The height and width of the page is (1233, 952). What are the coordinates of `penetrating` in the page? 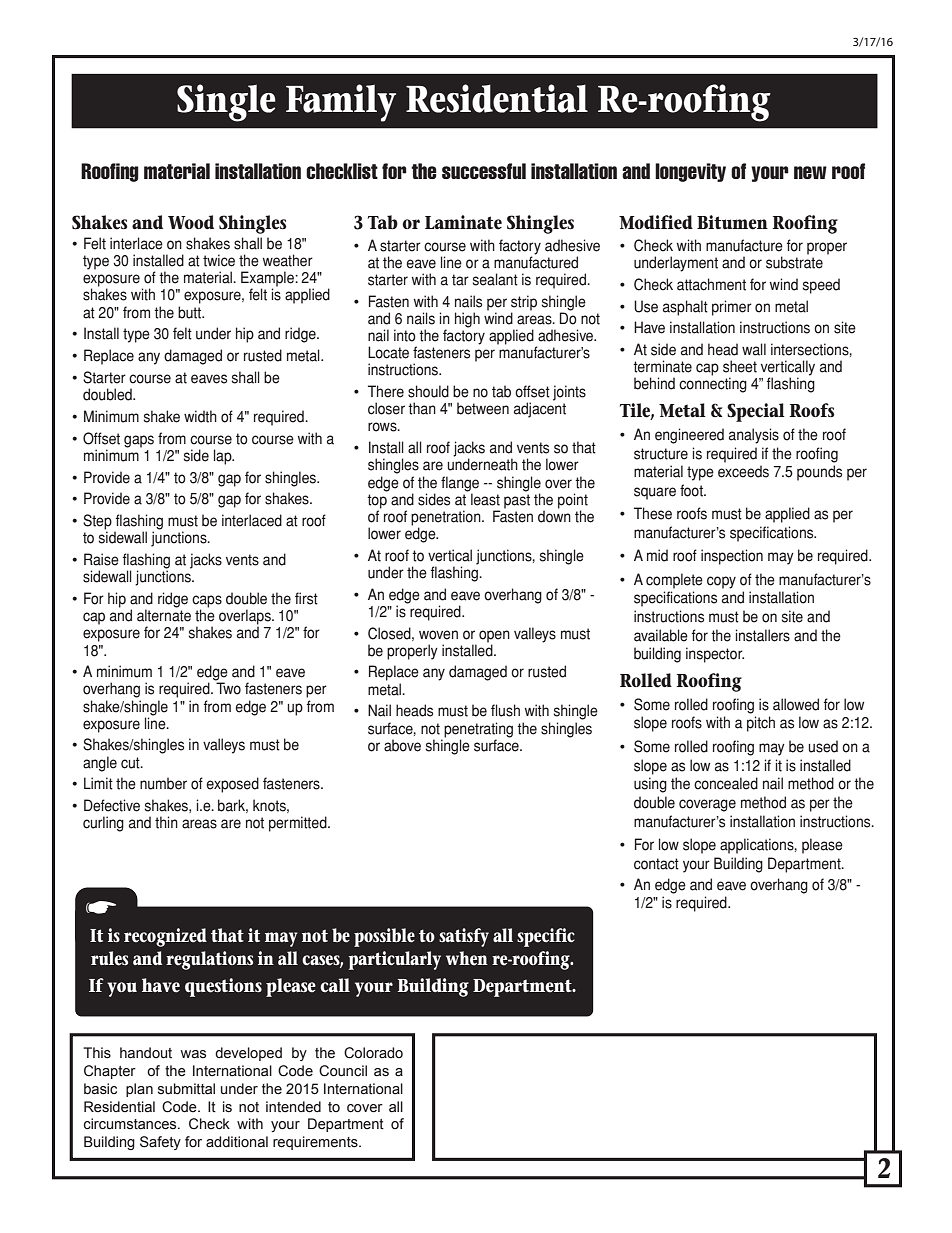 It's located at (478, 730).
